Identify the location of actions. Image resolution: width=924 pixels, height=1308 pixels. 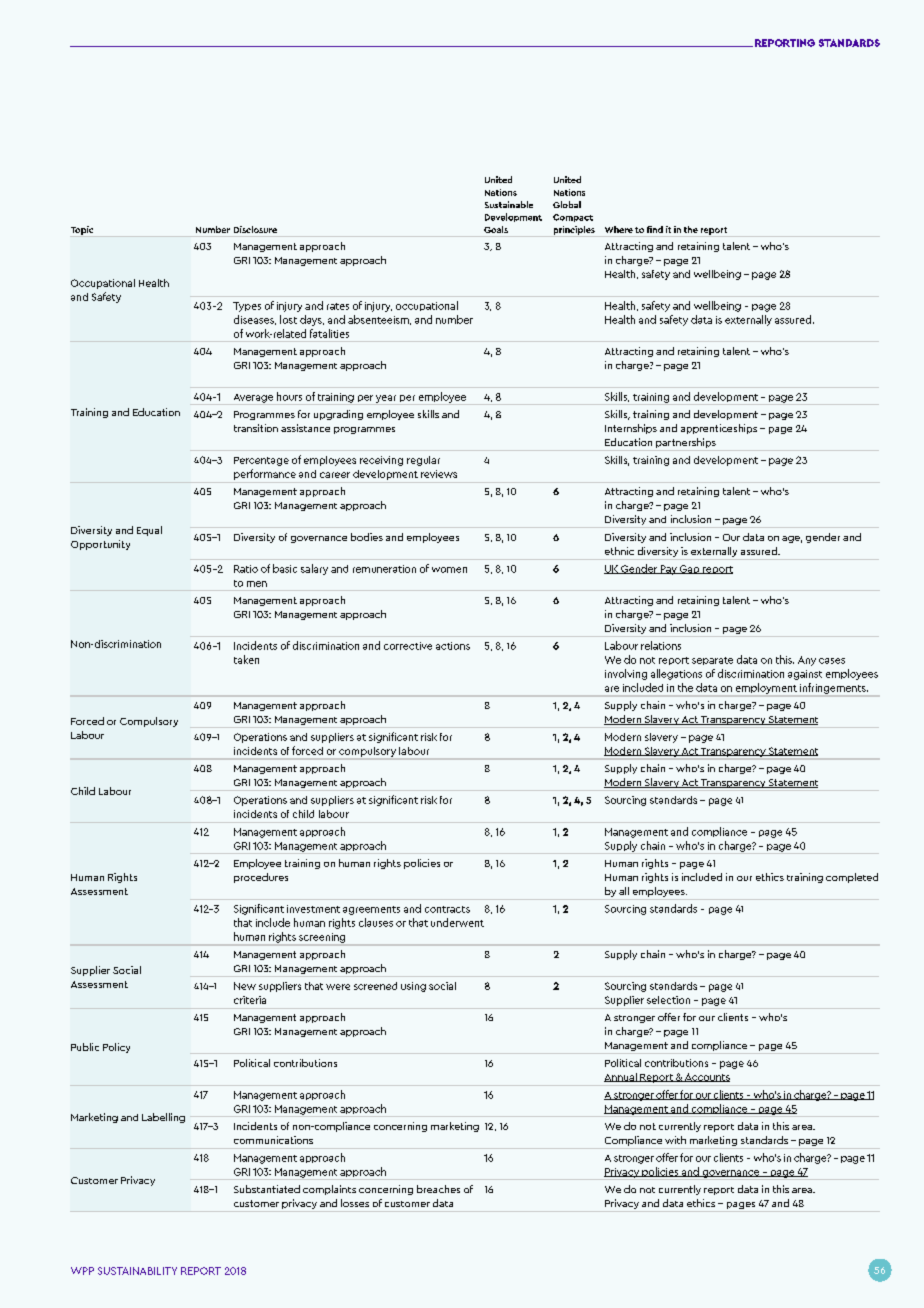
(453, 646).
